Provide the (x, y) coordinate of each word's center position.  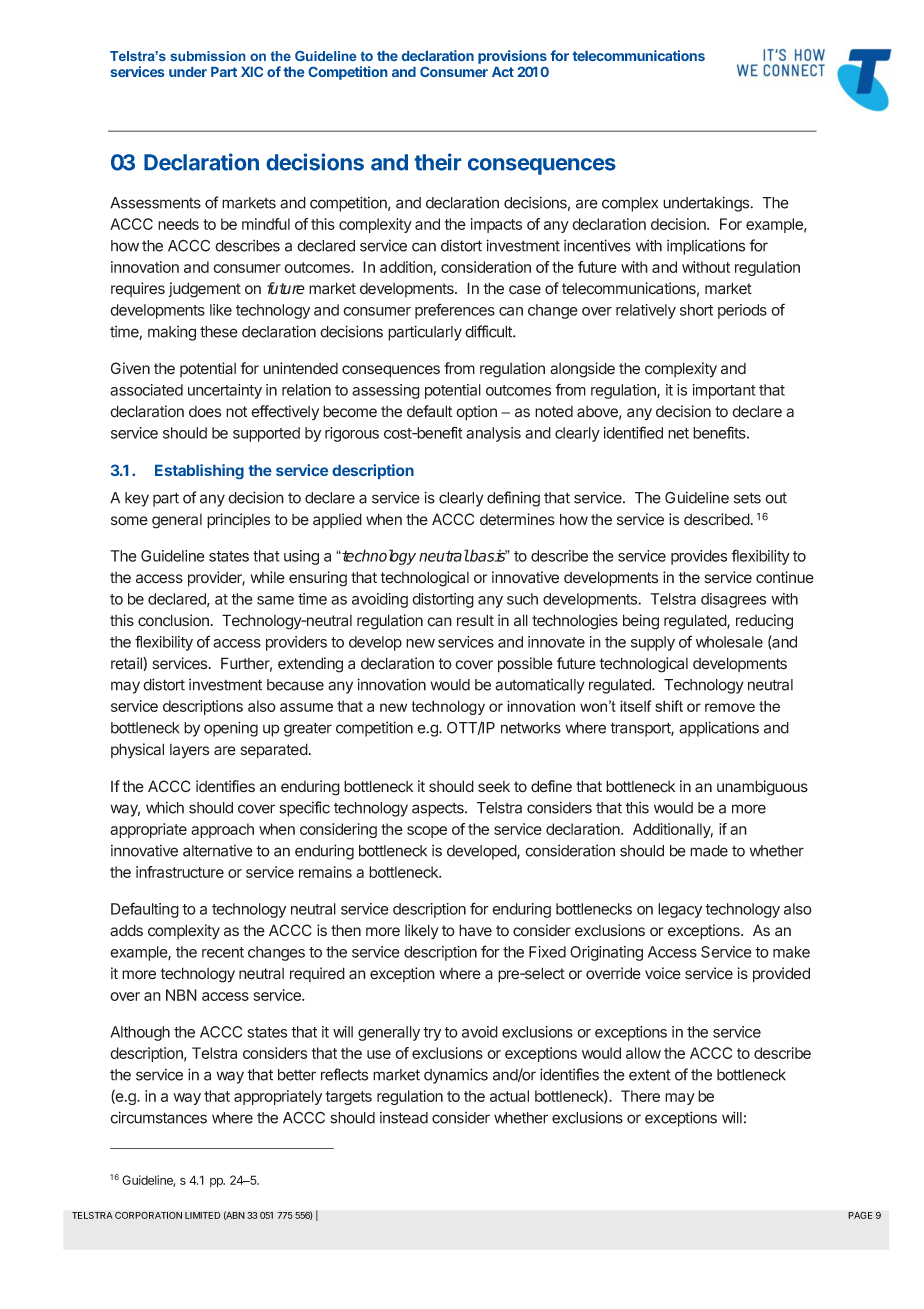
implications (706, 247)
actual (509, 1096)
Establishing (199, 471)
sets (747, 498)
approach (222, 830)
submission (207, 56)
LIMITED (203, 1215)
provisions (512, 57)
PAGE (860, 1215)
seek (494, 787)
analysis (493, 434)
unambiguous (762, 788)
